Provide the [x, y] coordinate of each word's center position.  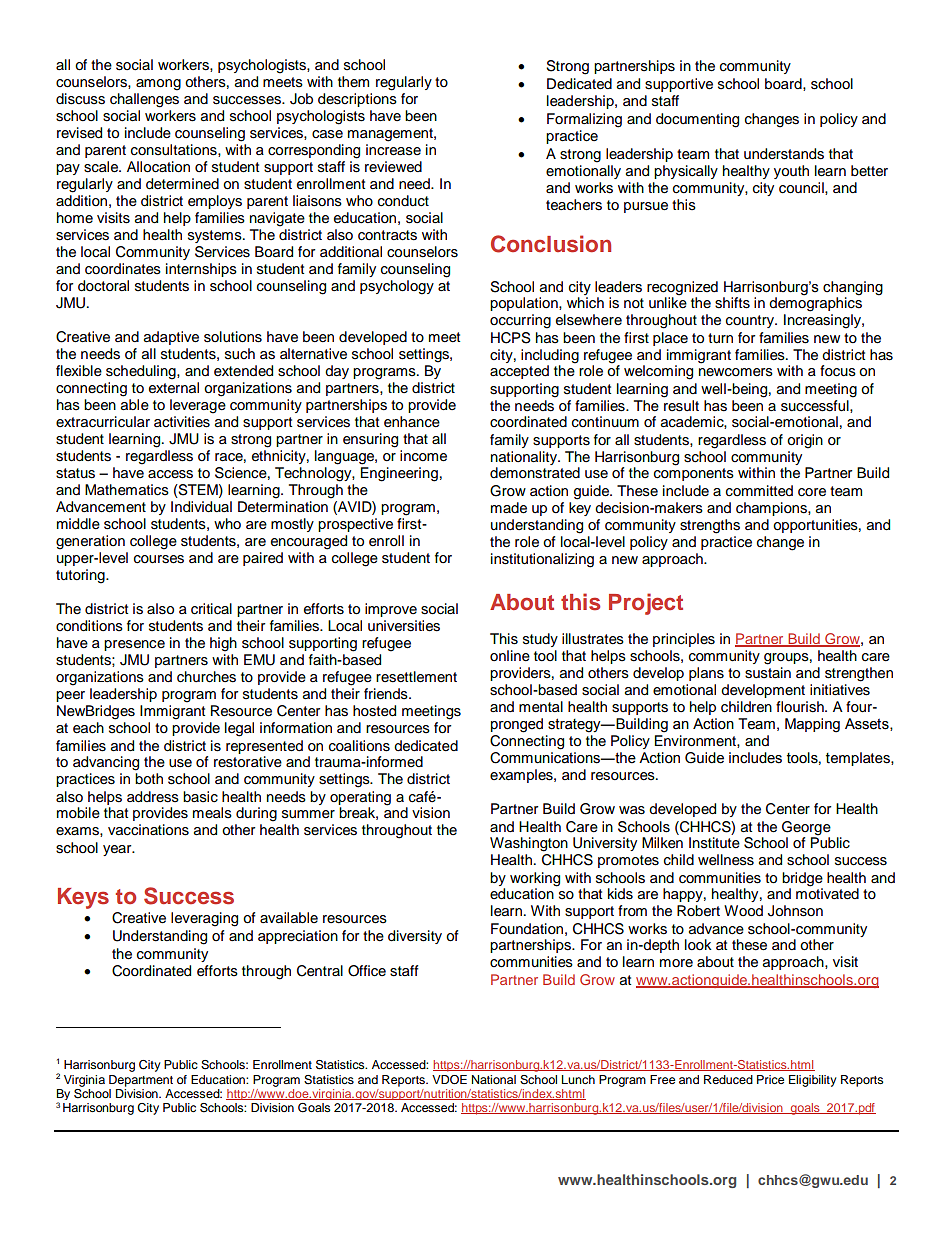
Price [770, 1079]
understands [784, 154]
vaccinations [148, 830]
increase [393, 150]
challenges [144, 100]
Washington [529, 844]
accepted [519, 372]
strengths [710, 526]
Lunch [578, 1079]
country [751, 321]
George [806, 828]
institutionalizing [542, 560]
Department [141, 1081]
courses [159, 559]
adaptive [171, 338]
